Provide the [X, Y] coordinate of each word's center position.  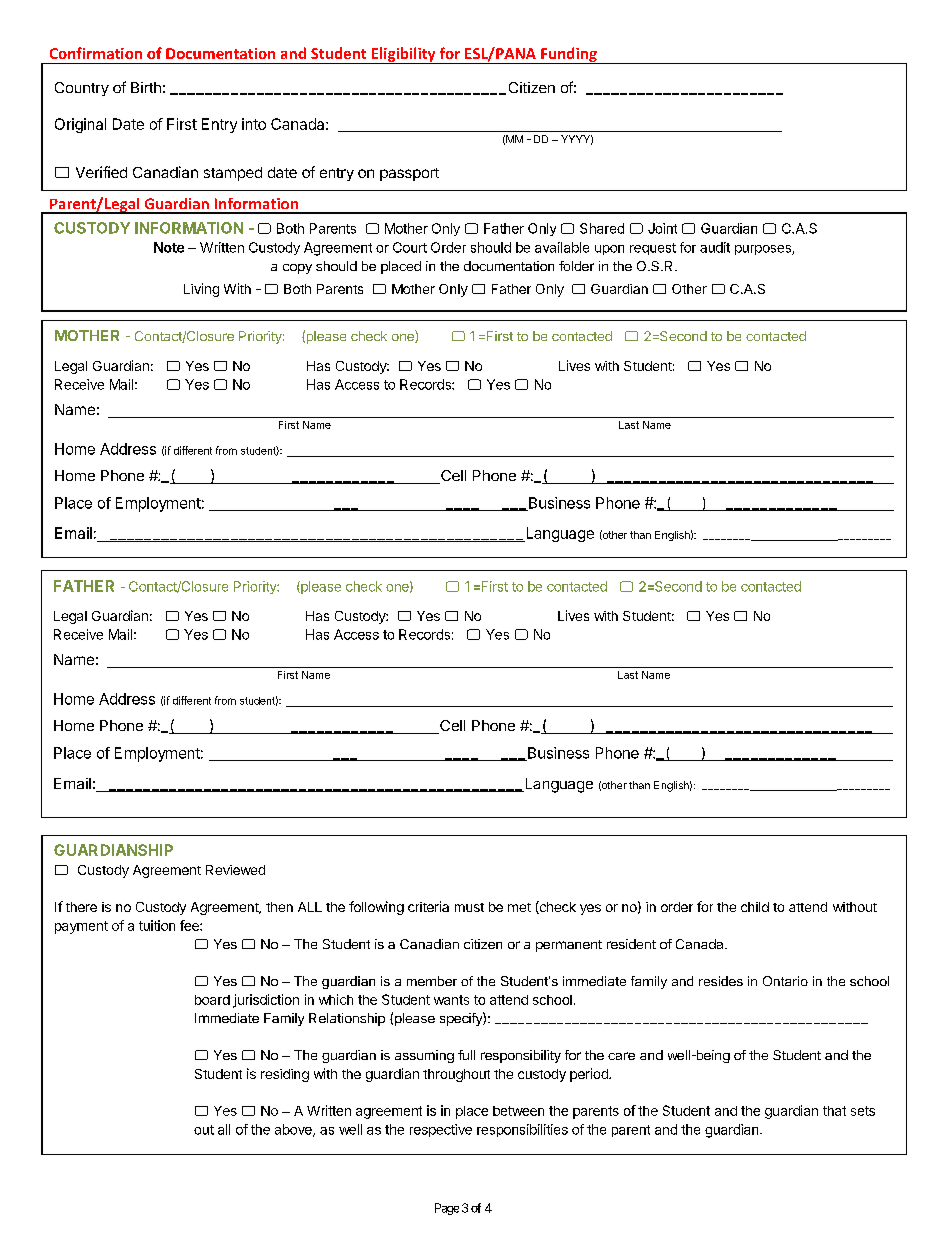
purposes [764, 250]
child [755, 907]
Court [410, 247]
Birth [146, 87]
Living [201, 290]
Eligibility [403, 55]
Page [447, 1209]
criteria [428, 906]
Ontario [785, 981]
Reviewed [235, 870]
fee [190, 925]
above [294, 1130]
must [469, 907]
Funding [569, 55]
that [834, 1111]
